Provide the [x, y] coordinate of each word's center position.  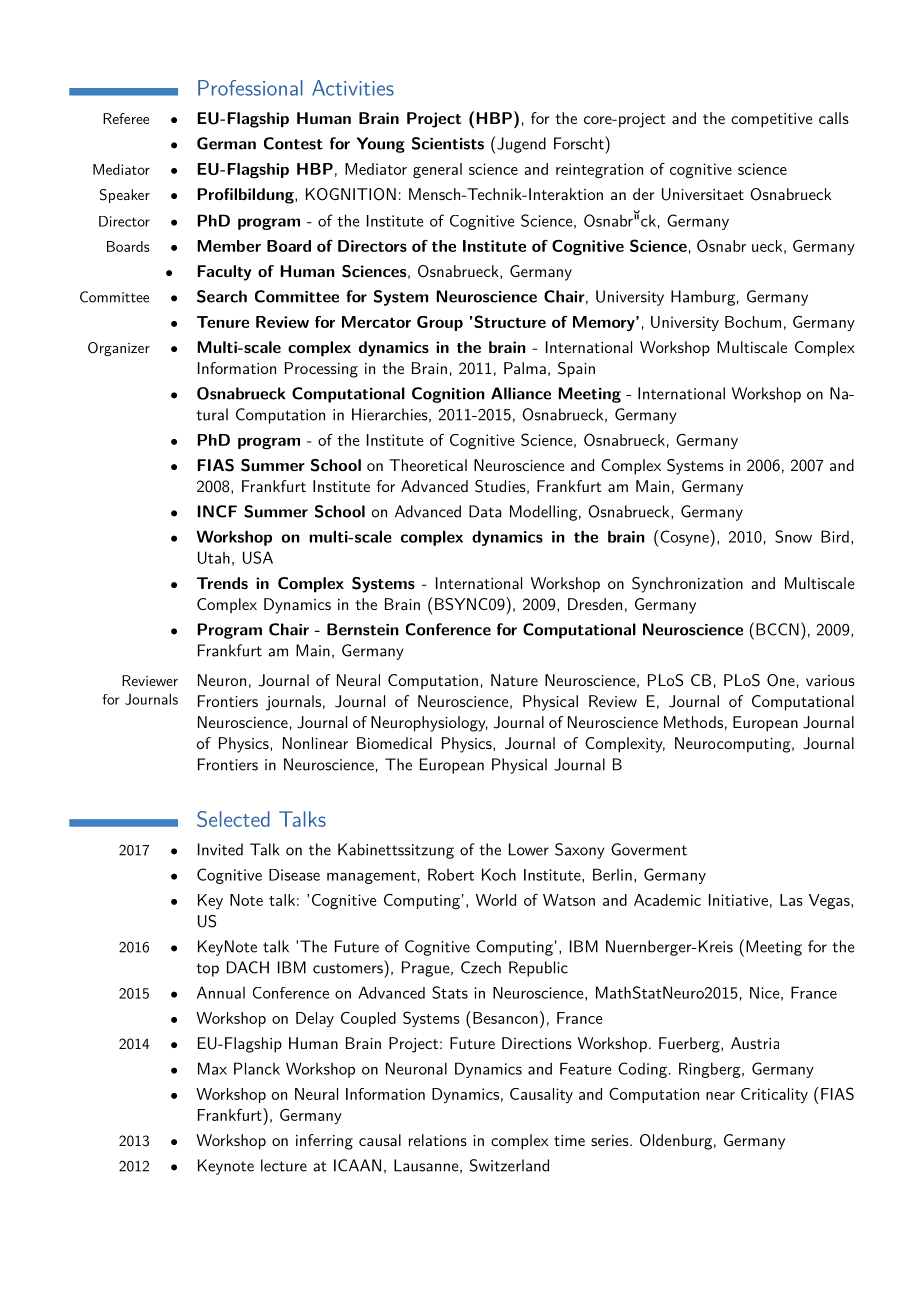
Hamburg [703, 298]
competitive [772, 120]
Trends [222, 583]
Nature [514, 680]
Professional [250, 88]
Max [212, 1068]
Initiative [738, 900]
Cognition [448, 395]
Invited [220, 849]
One [781, 680]
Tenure [223, 322]
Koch [499, 874]
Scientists [448, 143]
